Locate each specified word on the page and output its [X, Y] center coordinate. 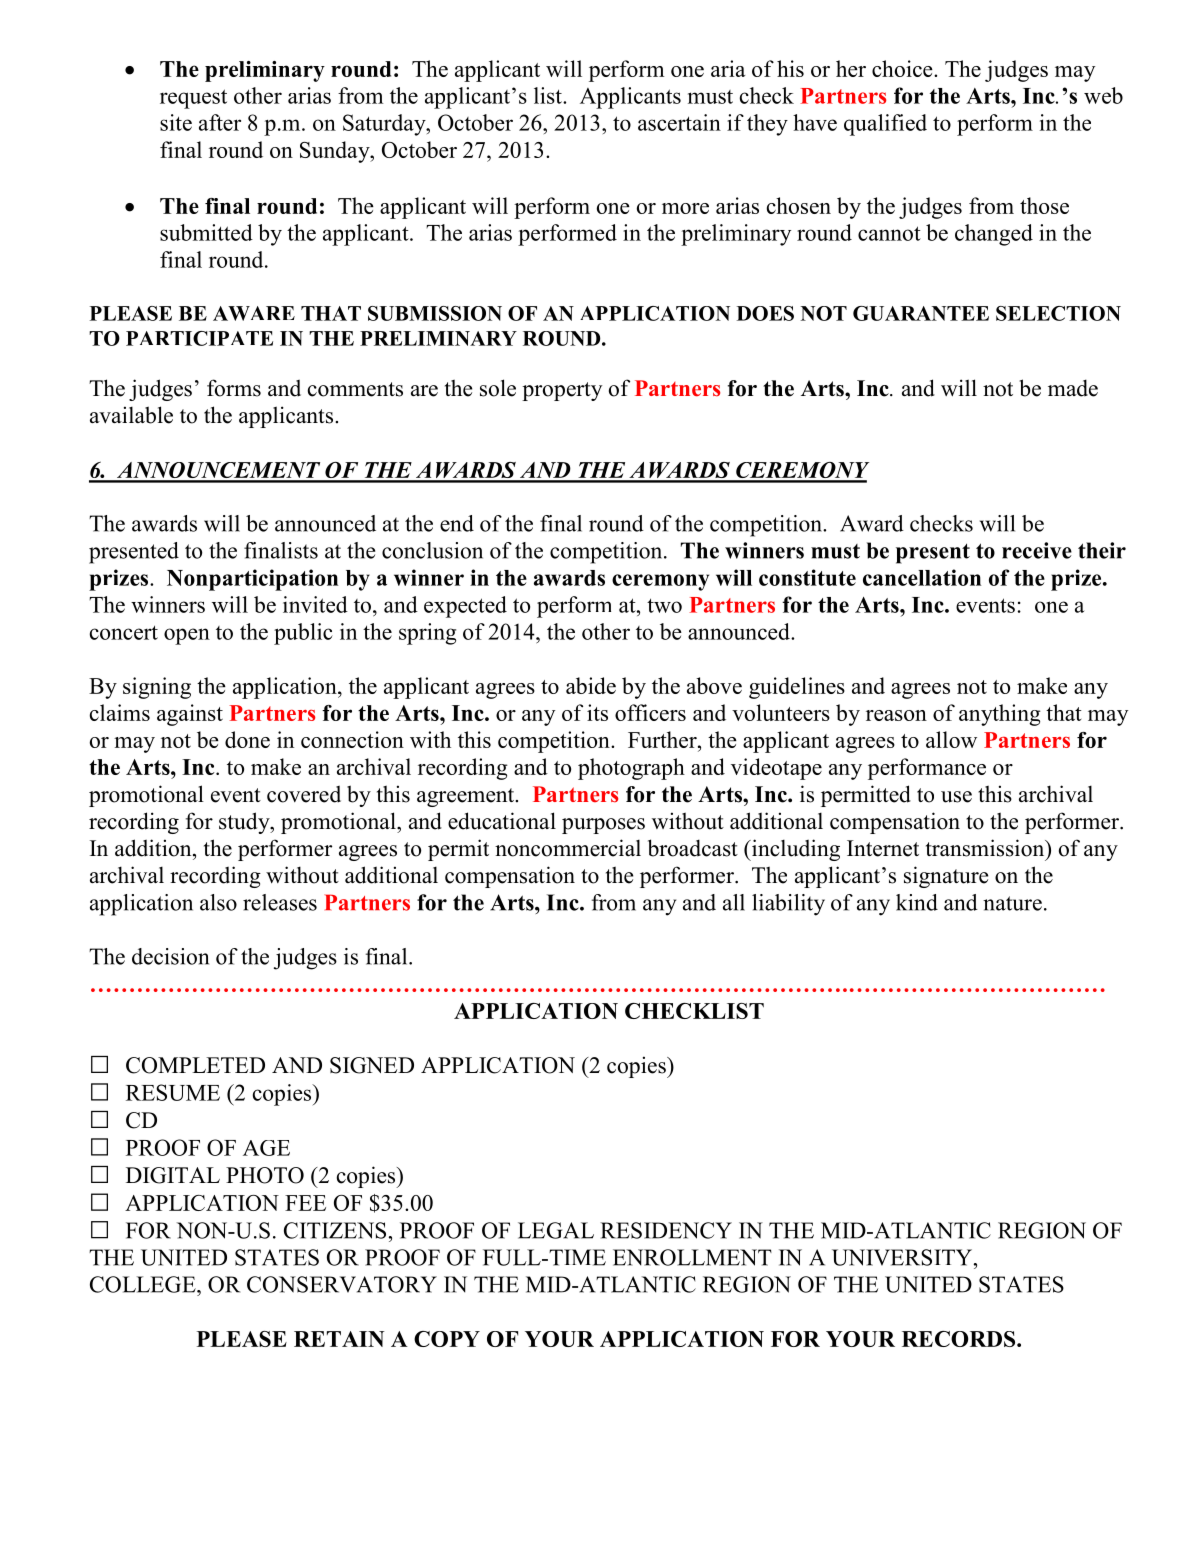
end [457, 523]
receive [1037, 550]
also [218, 902]
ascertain [679, 122]
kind [917, 902]
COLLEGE [144, 1284]
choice [903, 68]
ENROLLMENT [692, 1257]
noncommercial [568, 848]
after [220, 122]
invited [315, 604]
